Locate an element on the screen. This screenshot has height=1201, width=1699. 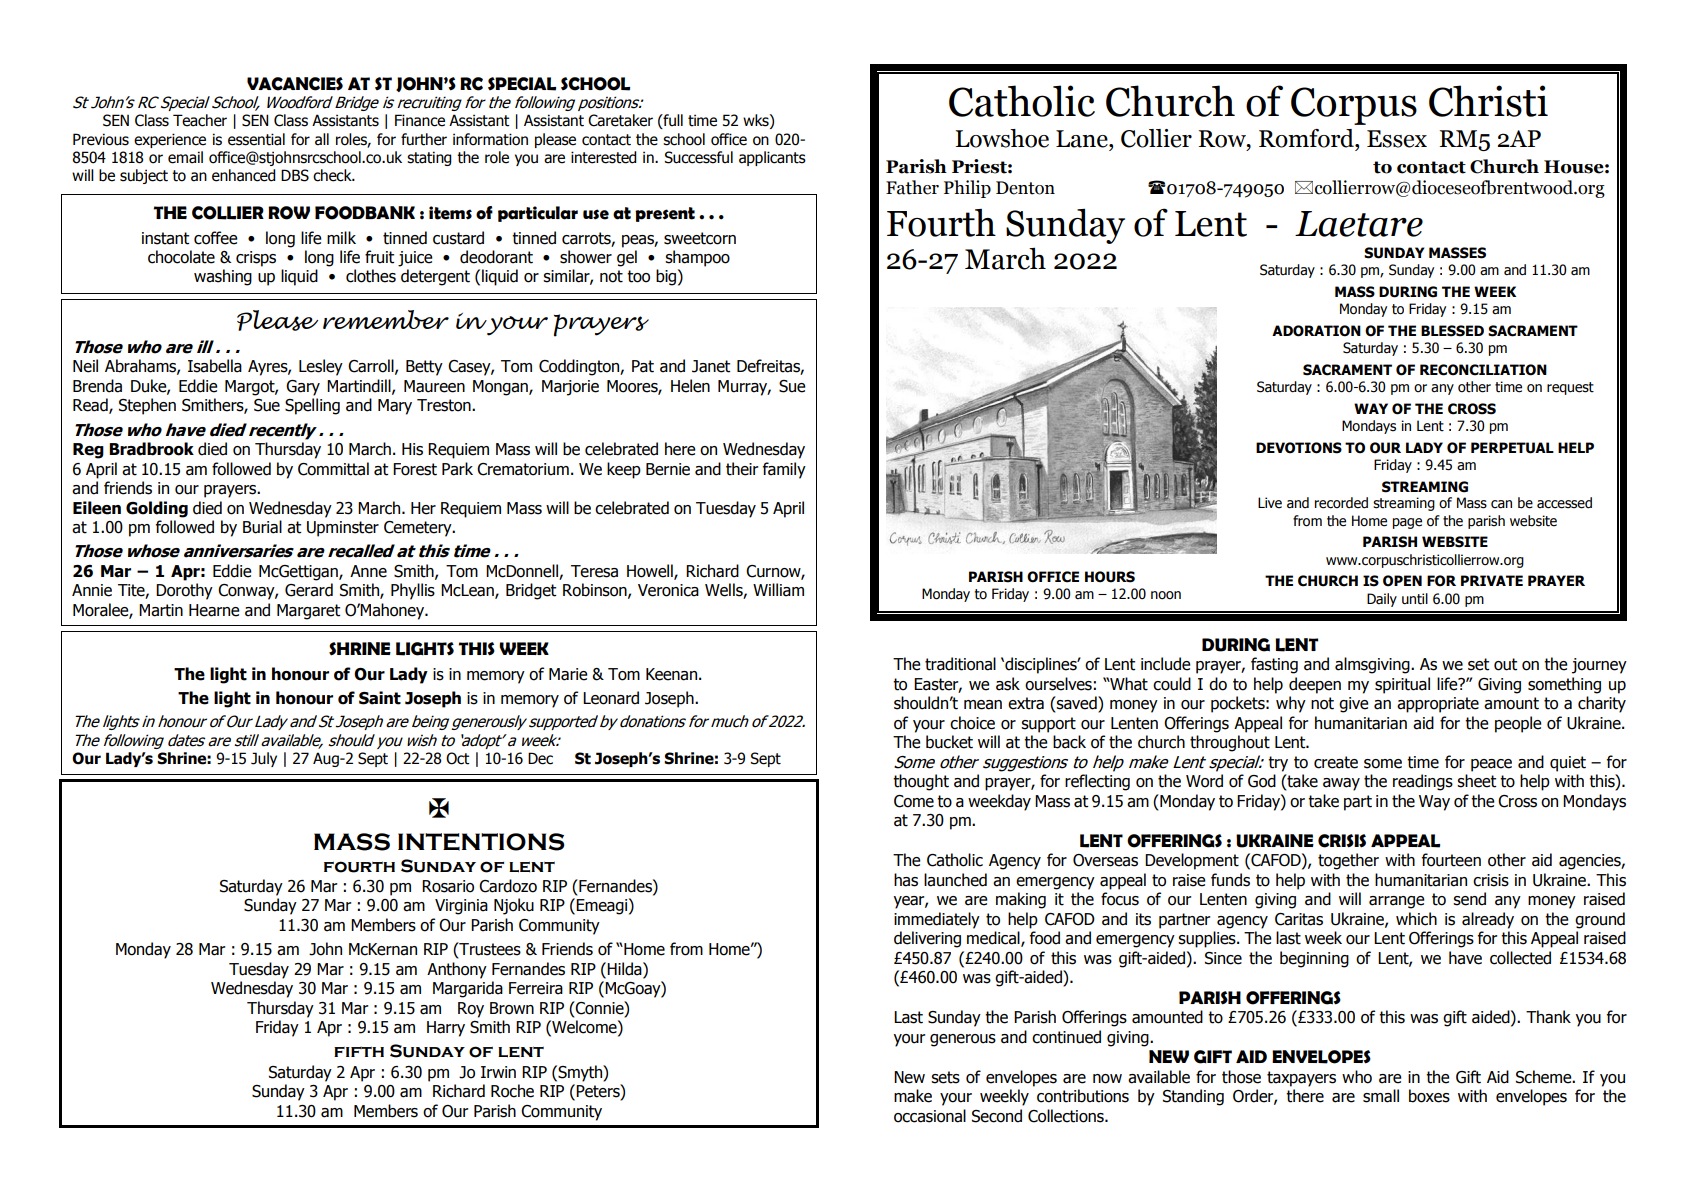
Isabella is located at coordinates (215, 366).
